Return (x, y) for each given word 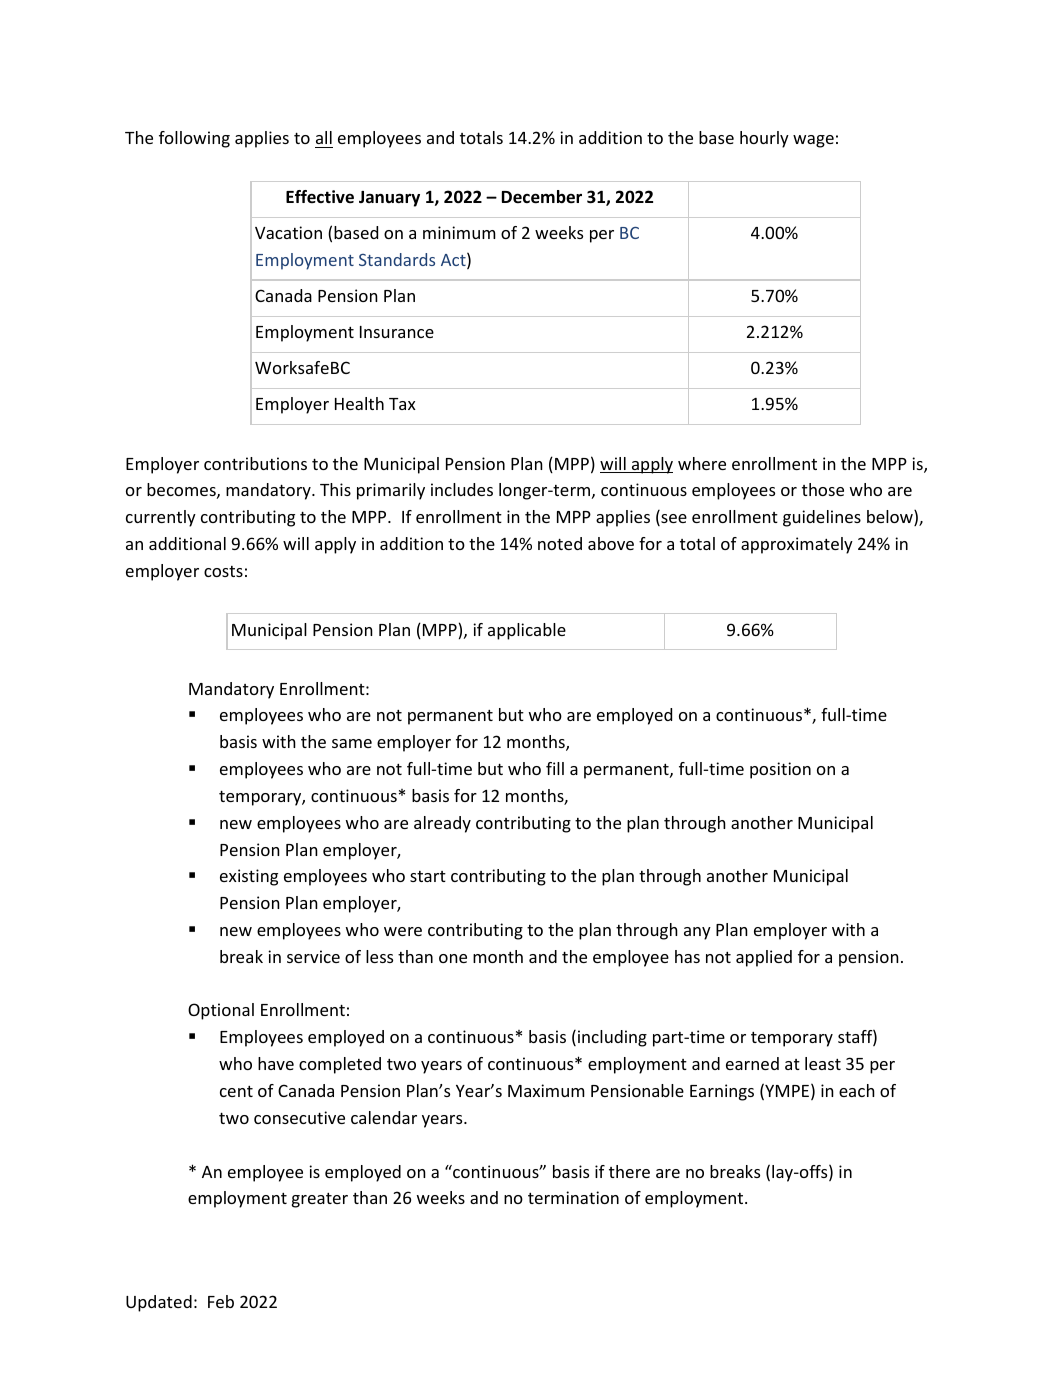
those (823, 489)
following (194, 139)
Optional (221, 1011)
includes (462, 489)
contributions (255, 463)
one (453, 958)
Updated (159, 1303)
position (780, 770)
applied (764, 958)
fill (555, 768)
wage (813, 141)
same (352, 743)
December (542, 197)
